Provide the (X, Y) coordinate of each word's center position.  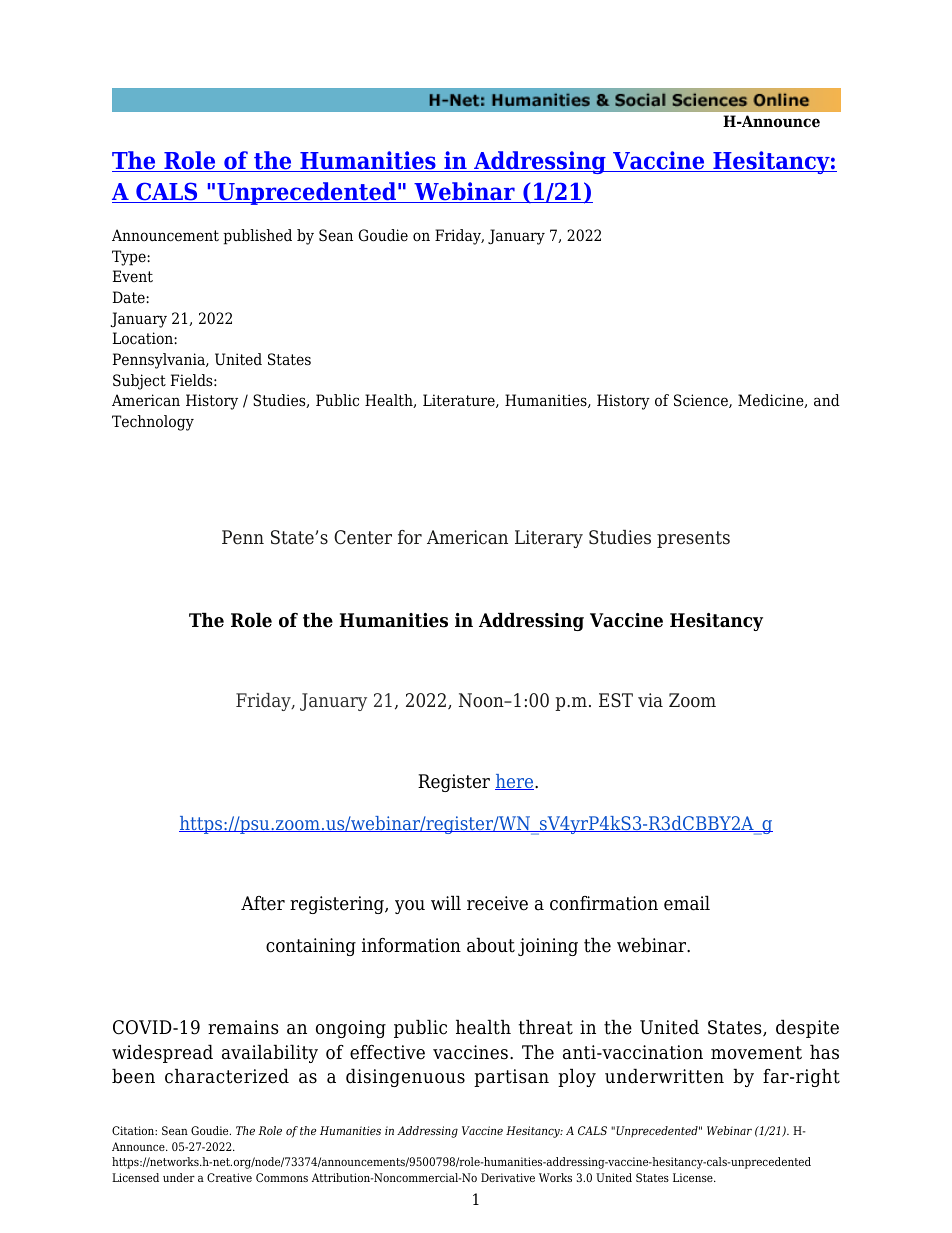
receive (497, 903)
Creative (229, 1177)
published (257, 237)
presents (693, 539)
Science (702, 401)
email (687, 903)
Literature (460, 401)
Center (363, 537)
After (263, 903)
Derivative (508, 1177)
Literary (549, 539)
